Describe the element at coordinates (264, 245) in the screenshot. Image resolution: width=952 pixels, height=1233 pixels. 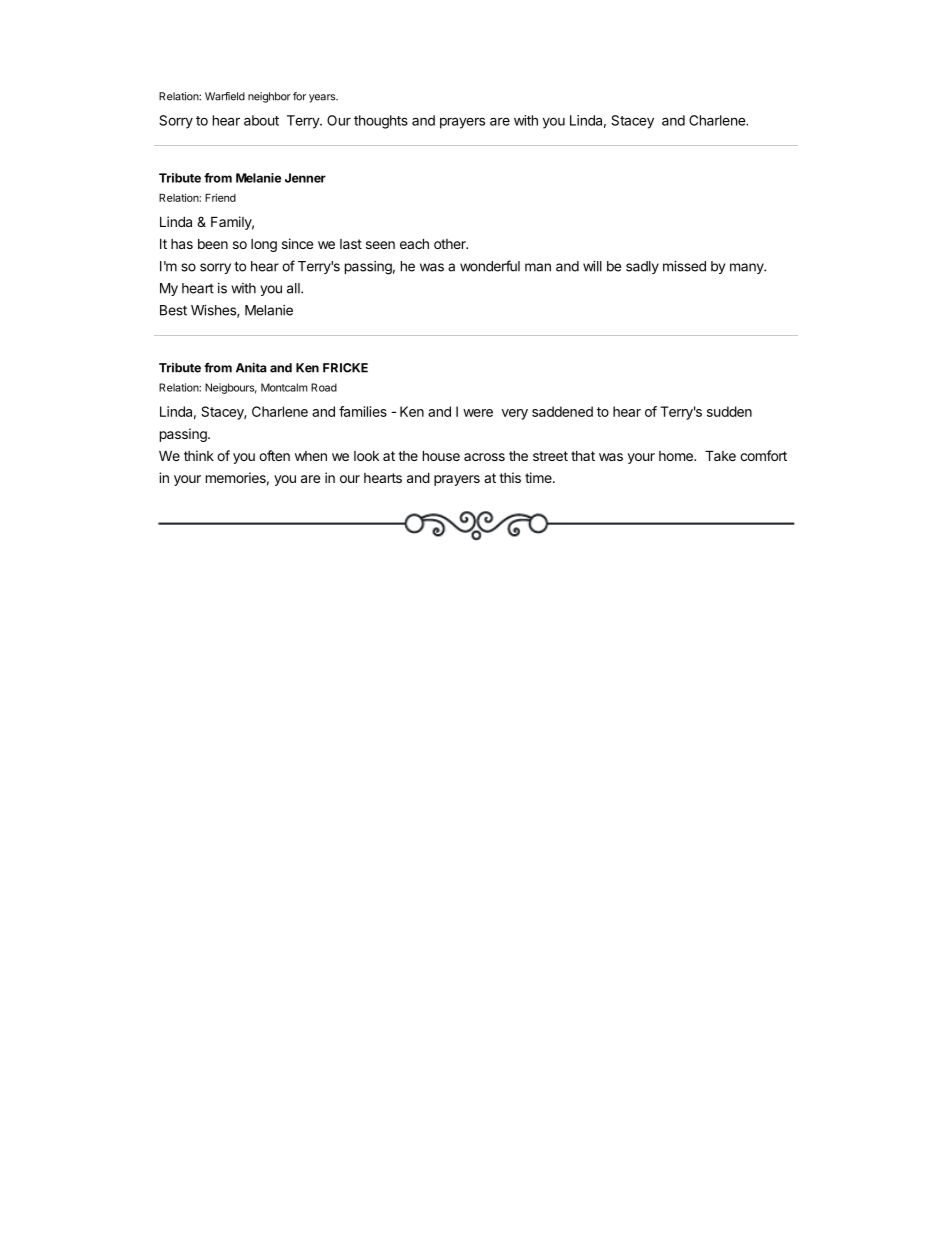
I see `long` at that location.
